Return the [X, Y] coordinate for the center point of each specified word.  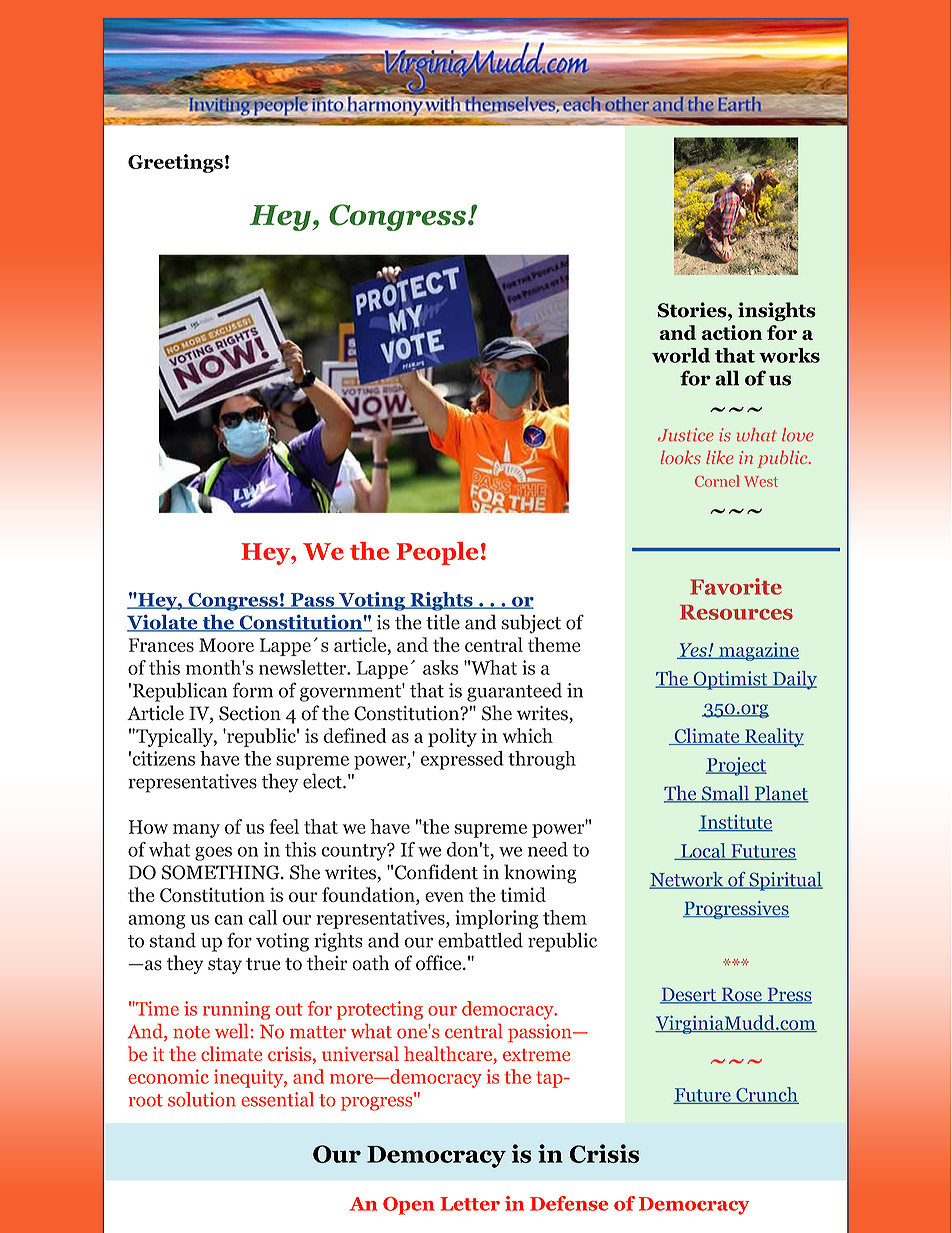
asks [440, 667]
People [437, 553]
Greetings [175, 163]
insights [777, 311]
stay [225, 966]
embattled [480, 940]
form [253, 690]
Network [687, 880]
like [719, 457]
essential [277, 1099]
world [681, 355]
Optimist [730, 680]
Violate [163, 623]
